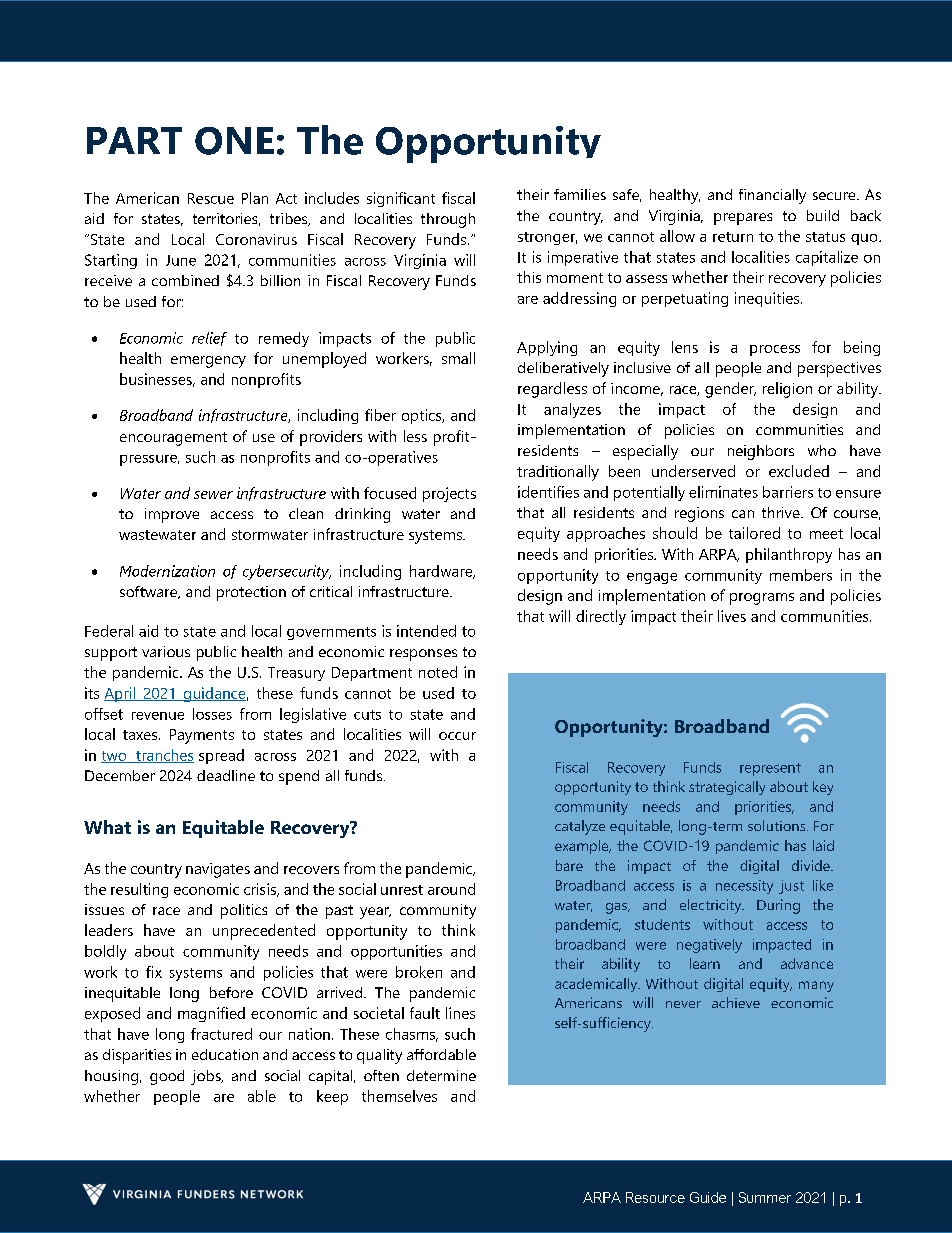  I want to click on jobs, so click(207, 1077).
